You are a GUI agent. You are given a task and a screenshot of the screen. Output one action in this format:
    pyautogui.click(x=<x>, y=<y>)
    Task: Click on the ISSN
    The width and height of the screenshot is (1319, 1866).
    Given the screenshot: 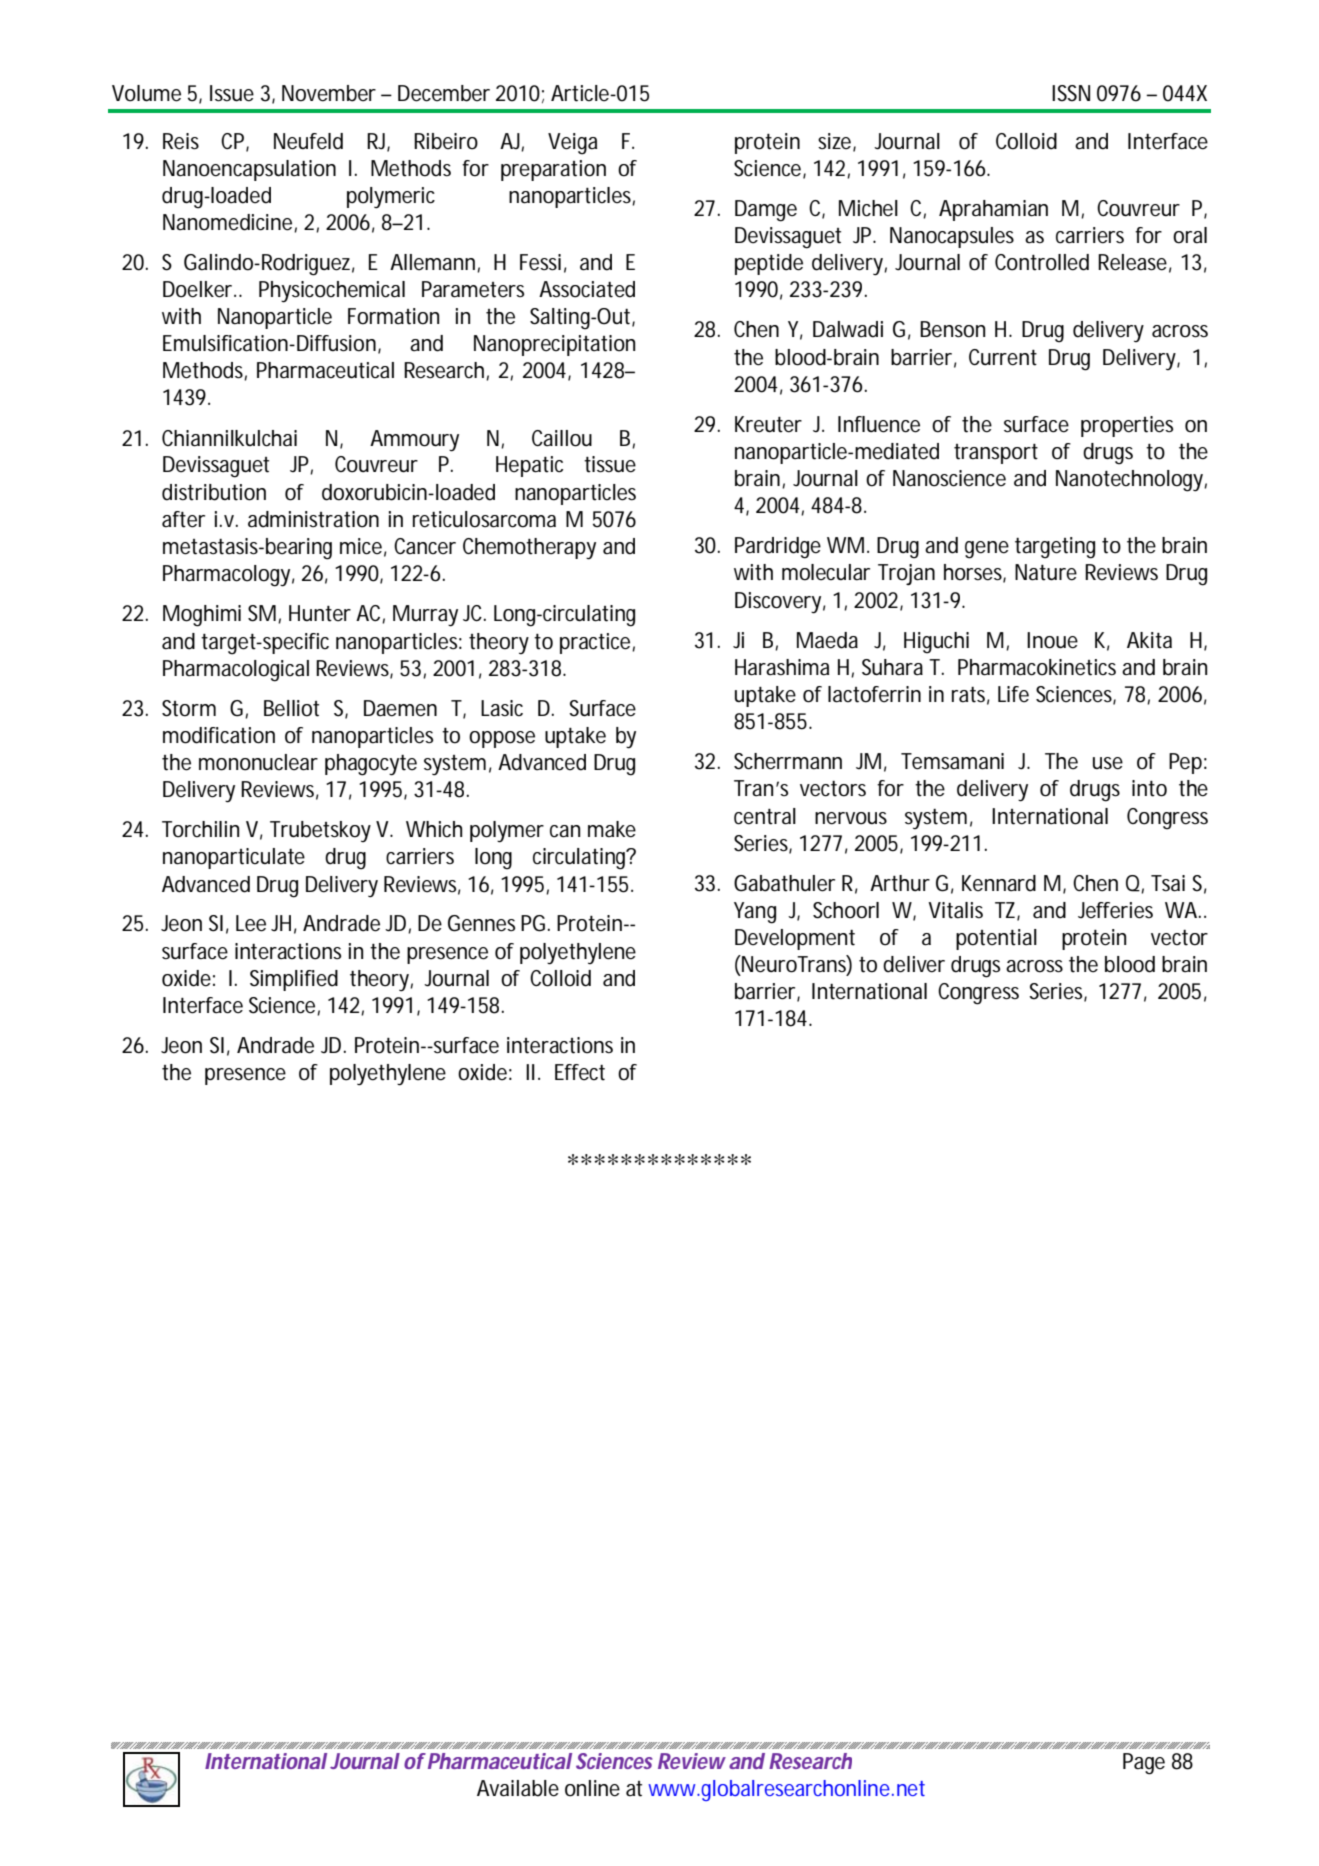 What is the action you would take?
    pyautogui.click(x=1071, y=93)
